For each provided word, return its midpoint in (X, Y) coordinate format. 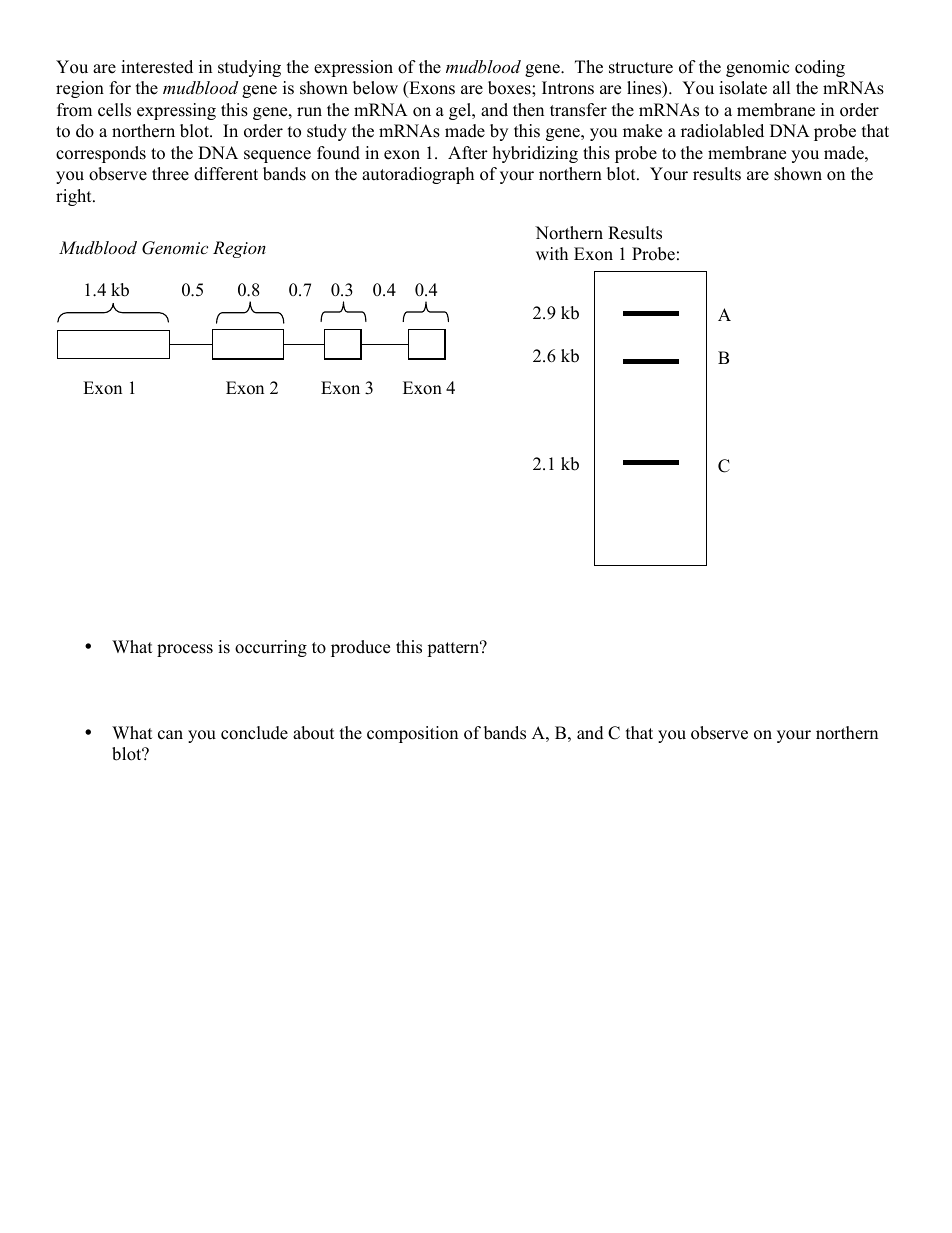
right (75, 197)
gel (461, 111)
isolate (743, 88)
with (552, 253)
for (120, 88)
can (170, 735)
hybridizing (535, 154)
